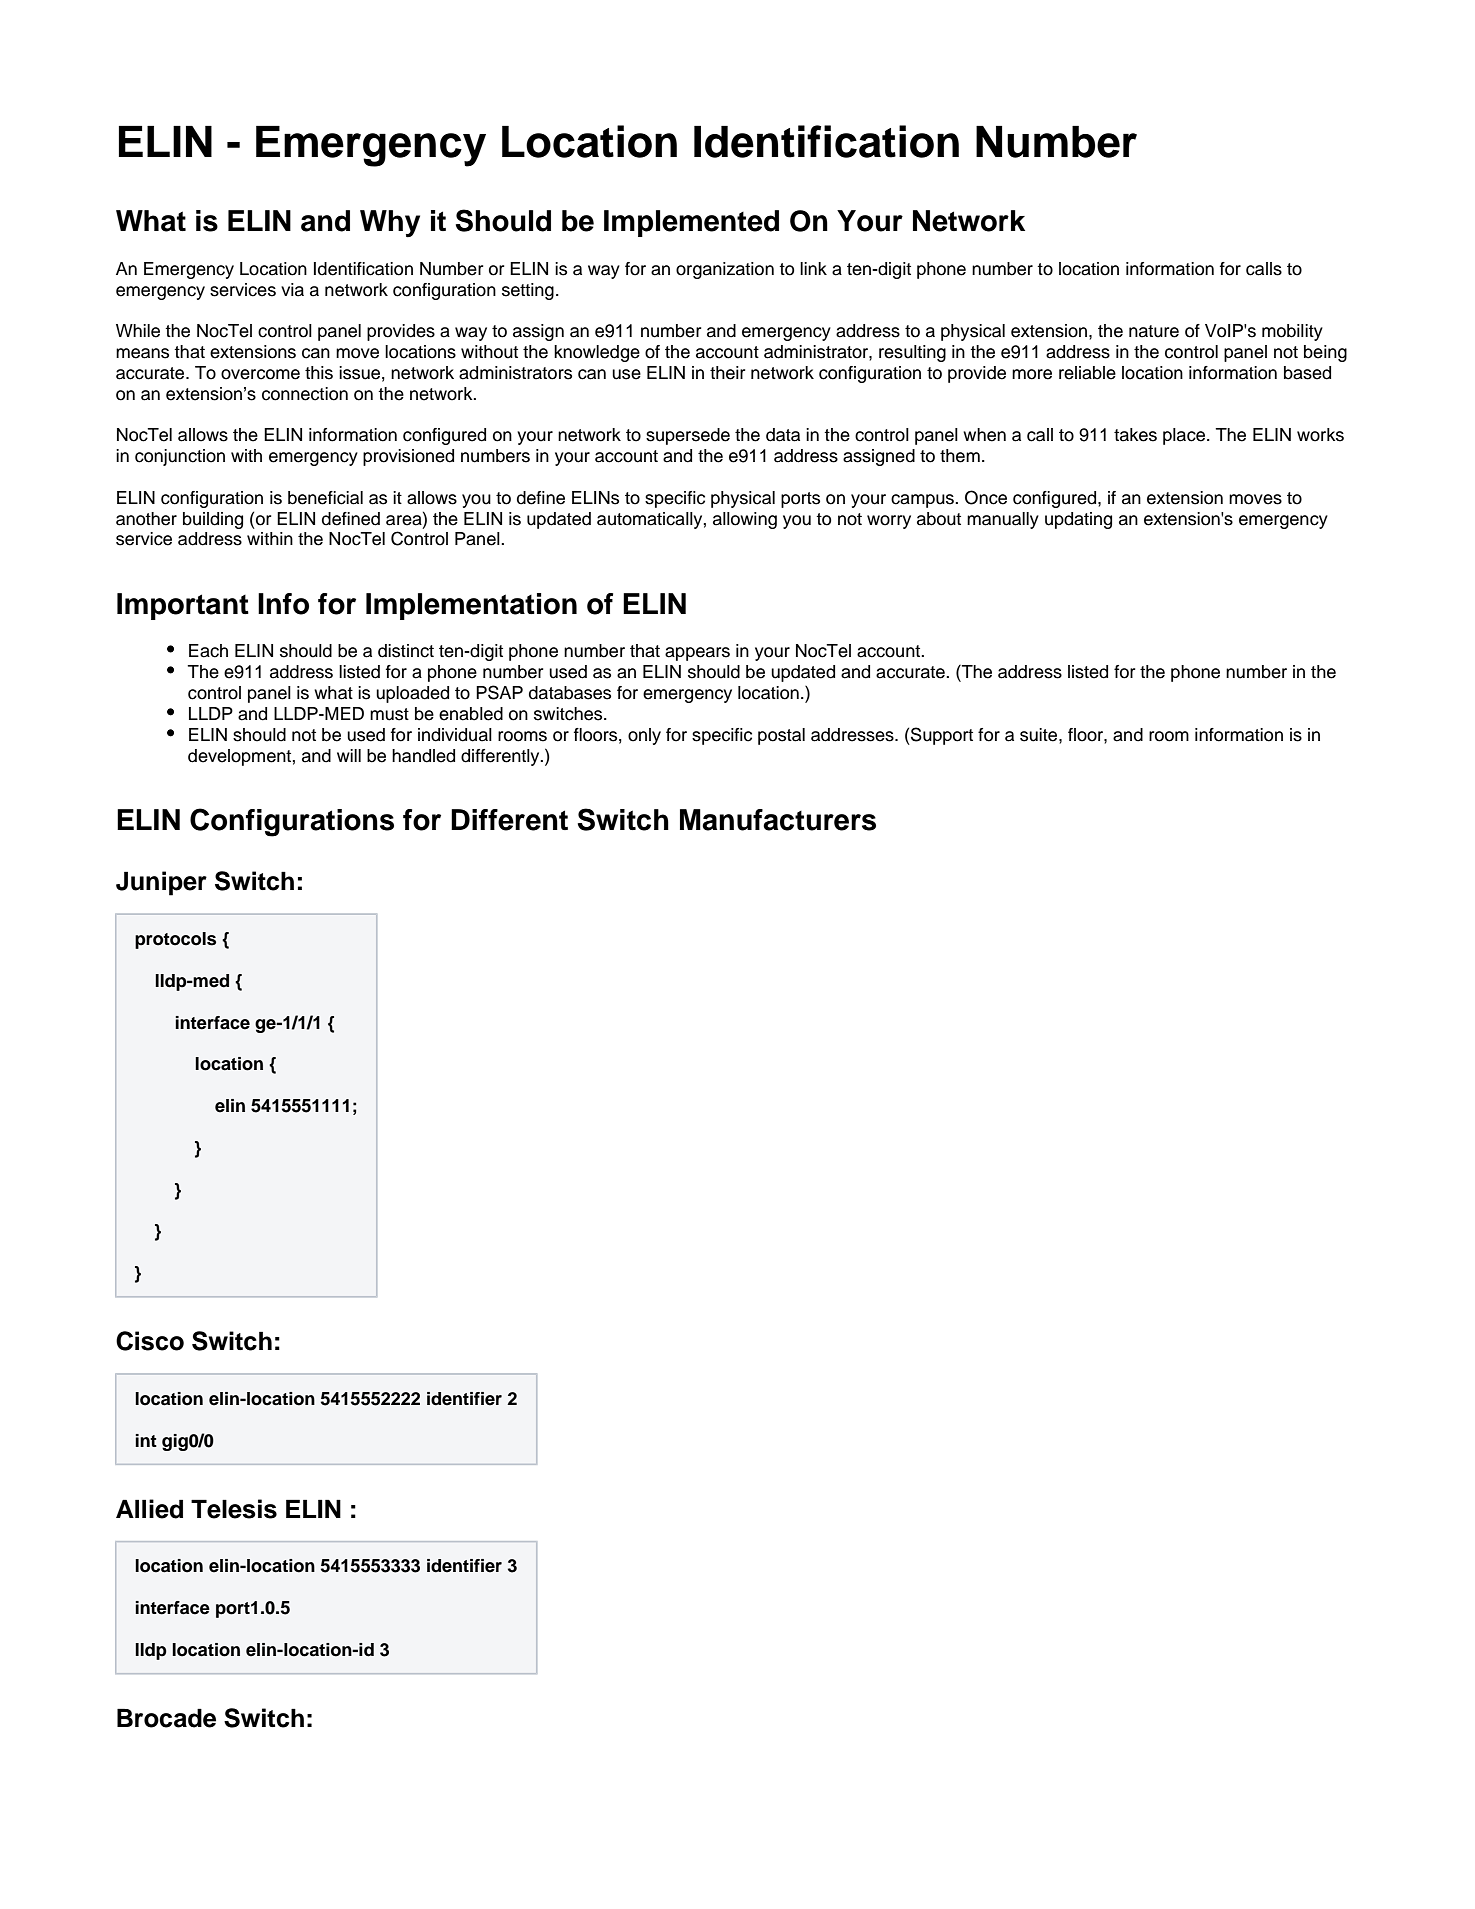  Describe the element at coordinates (1154, 331) in the screenshot. I see `nature` at that location.
